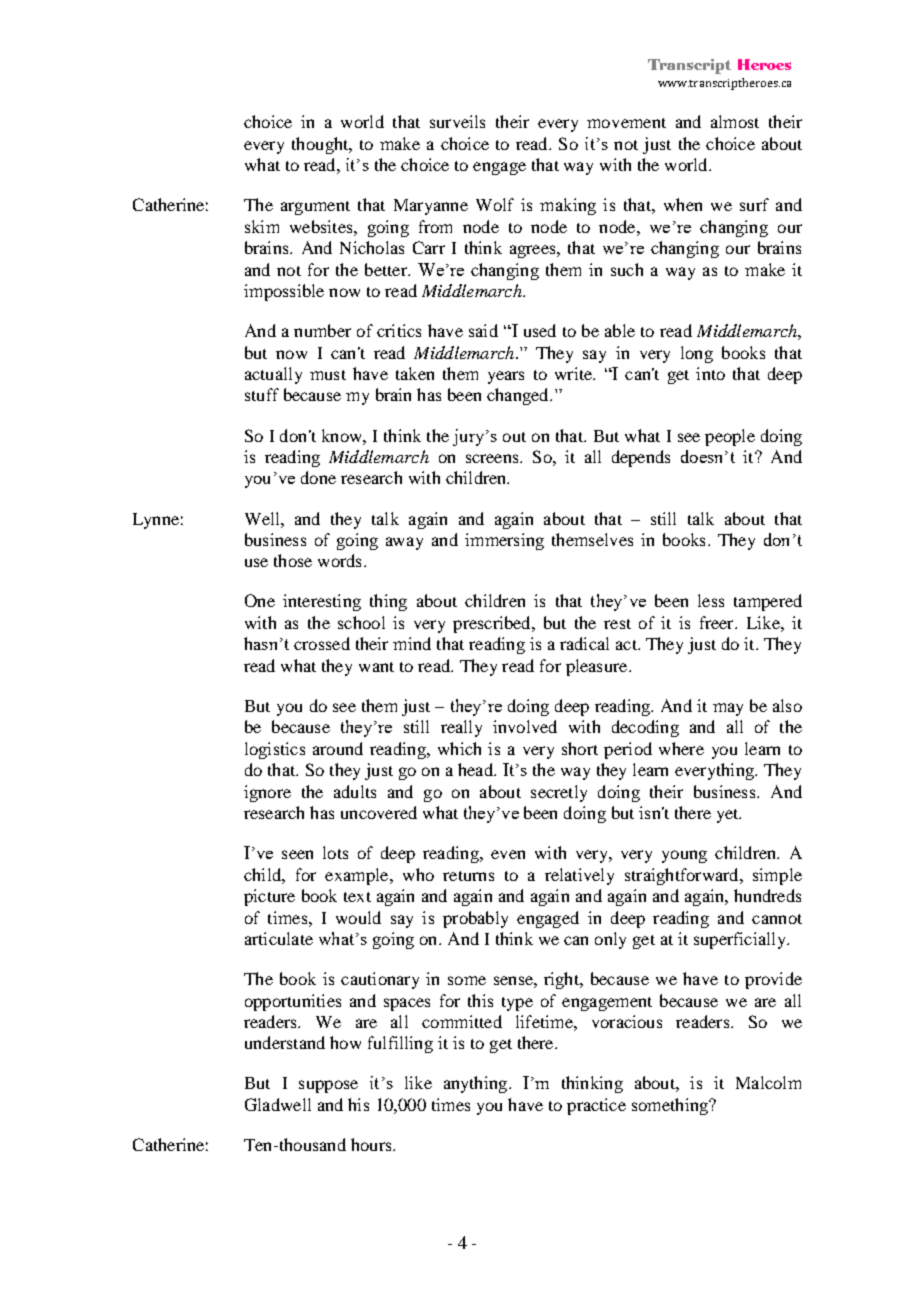 This screenshot has height=1308, width=924. What do you see at coordinates (596, 1106) in the screenshot?
I see `practice` at bounding box center [596, 1106].
